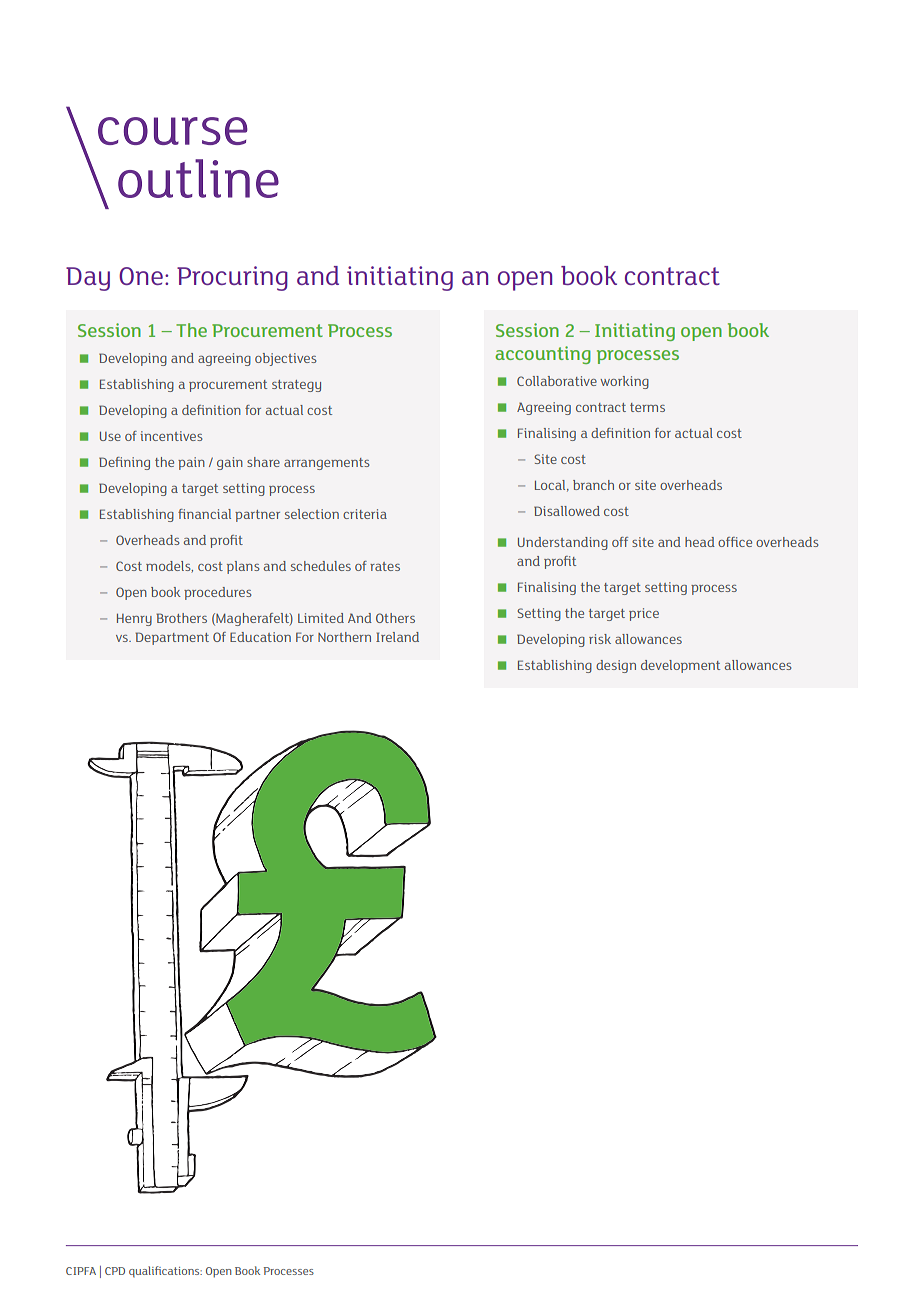 The height and width of the screenshot is (1308, 924). What do you see at coordinates (198, 178) in the screenshot?
I see `outline` at bounding box center [198, 178].
